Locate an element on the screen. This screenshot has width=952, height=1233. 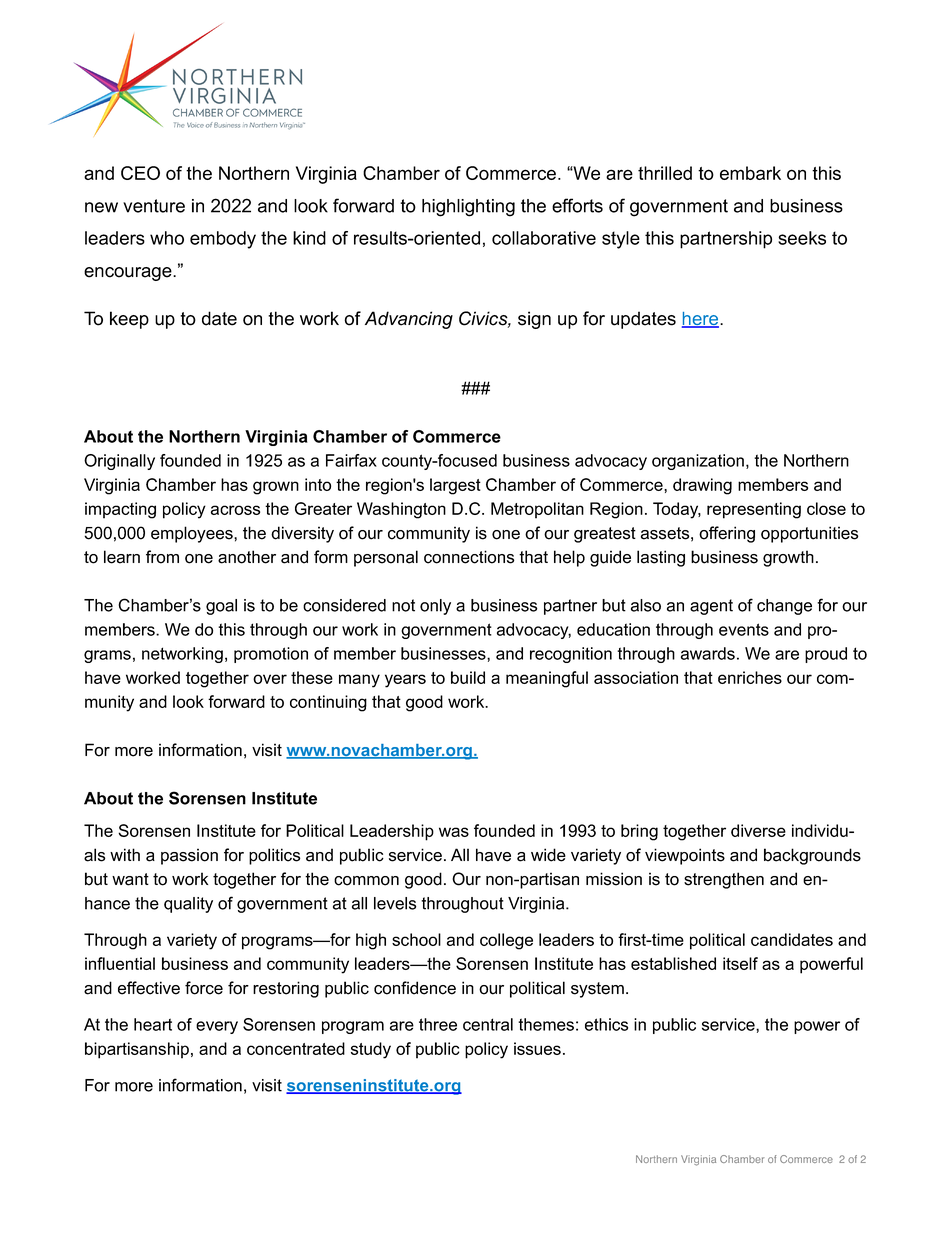
agent is located at coordinates (711, 607).
